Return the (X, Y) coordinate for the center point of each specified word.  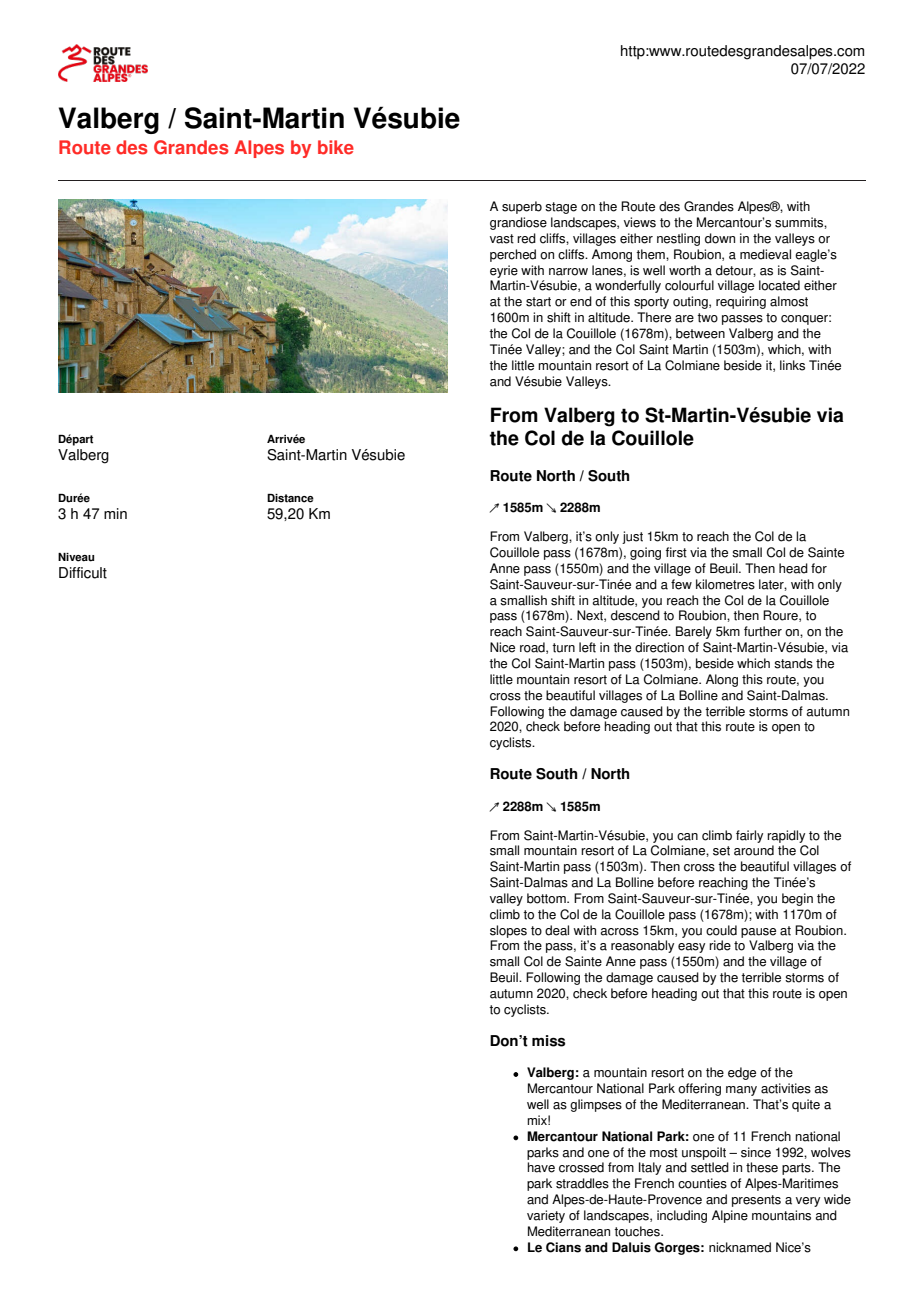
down (720, 238)
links (792, 365)
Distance (290, 498)
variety (546, 1216)
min (115, 513)
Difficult (83, 573)
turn (563, 648)
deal (557, 930)
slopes (508, 931)
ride (720, 945)
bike (336, 147)
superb (522, 207)
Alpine (730, 1216)
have (541, 1167)
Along (722, 680)
